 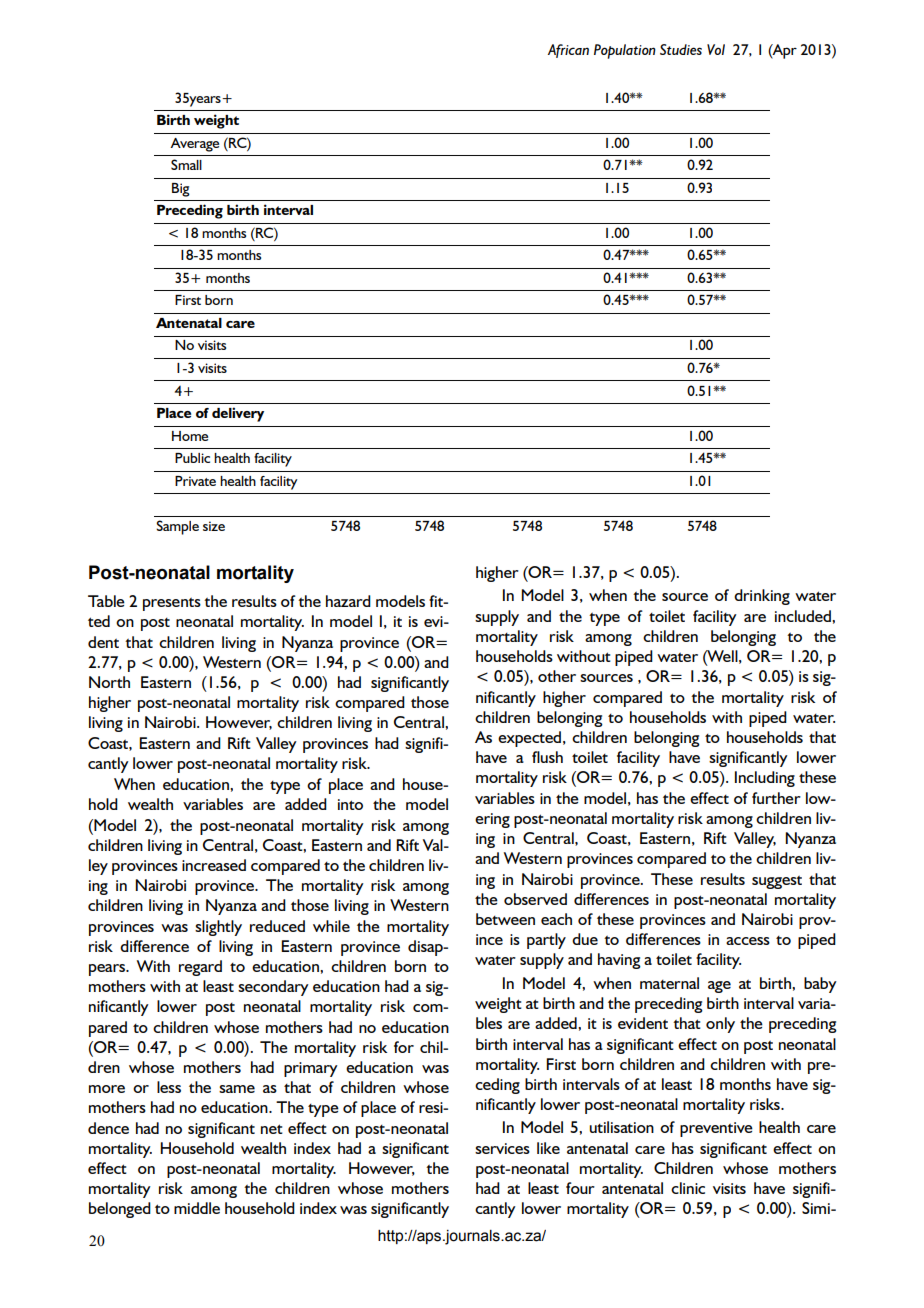 What do you see at coordinates (192, 458) in the screenshot?
I see `Public` at bounding box center [192, 458].
